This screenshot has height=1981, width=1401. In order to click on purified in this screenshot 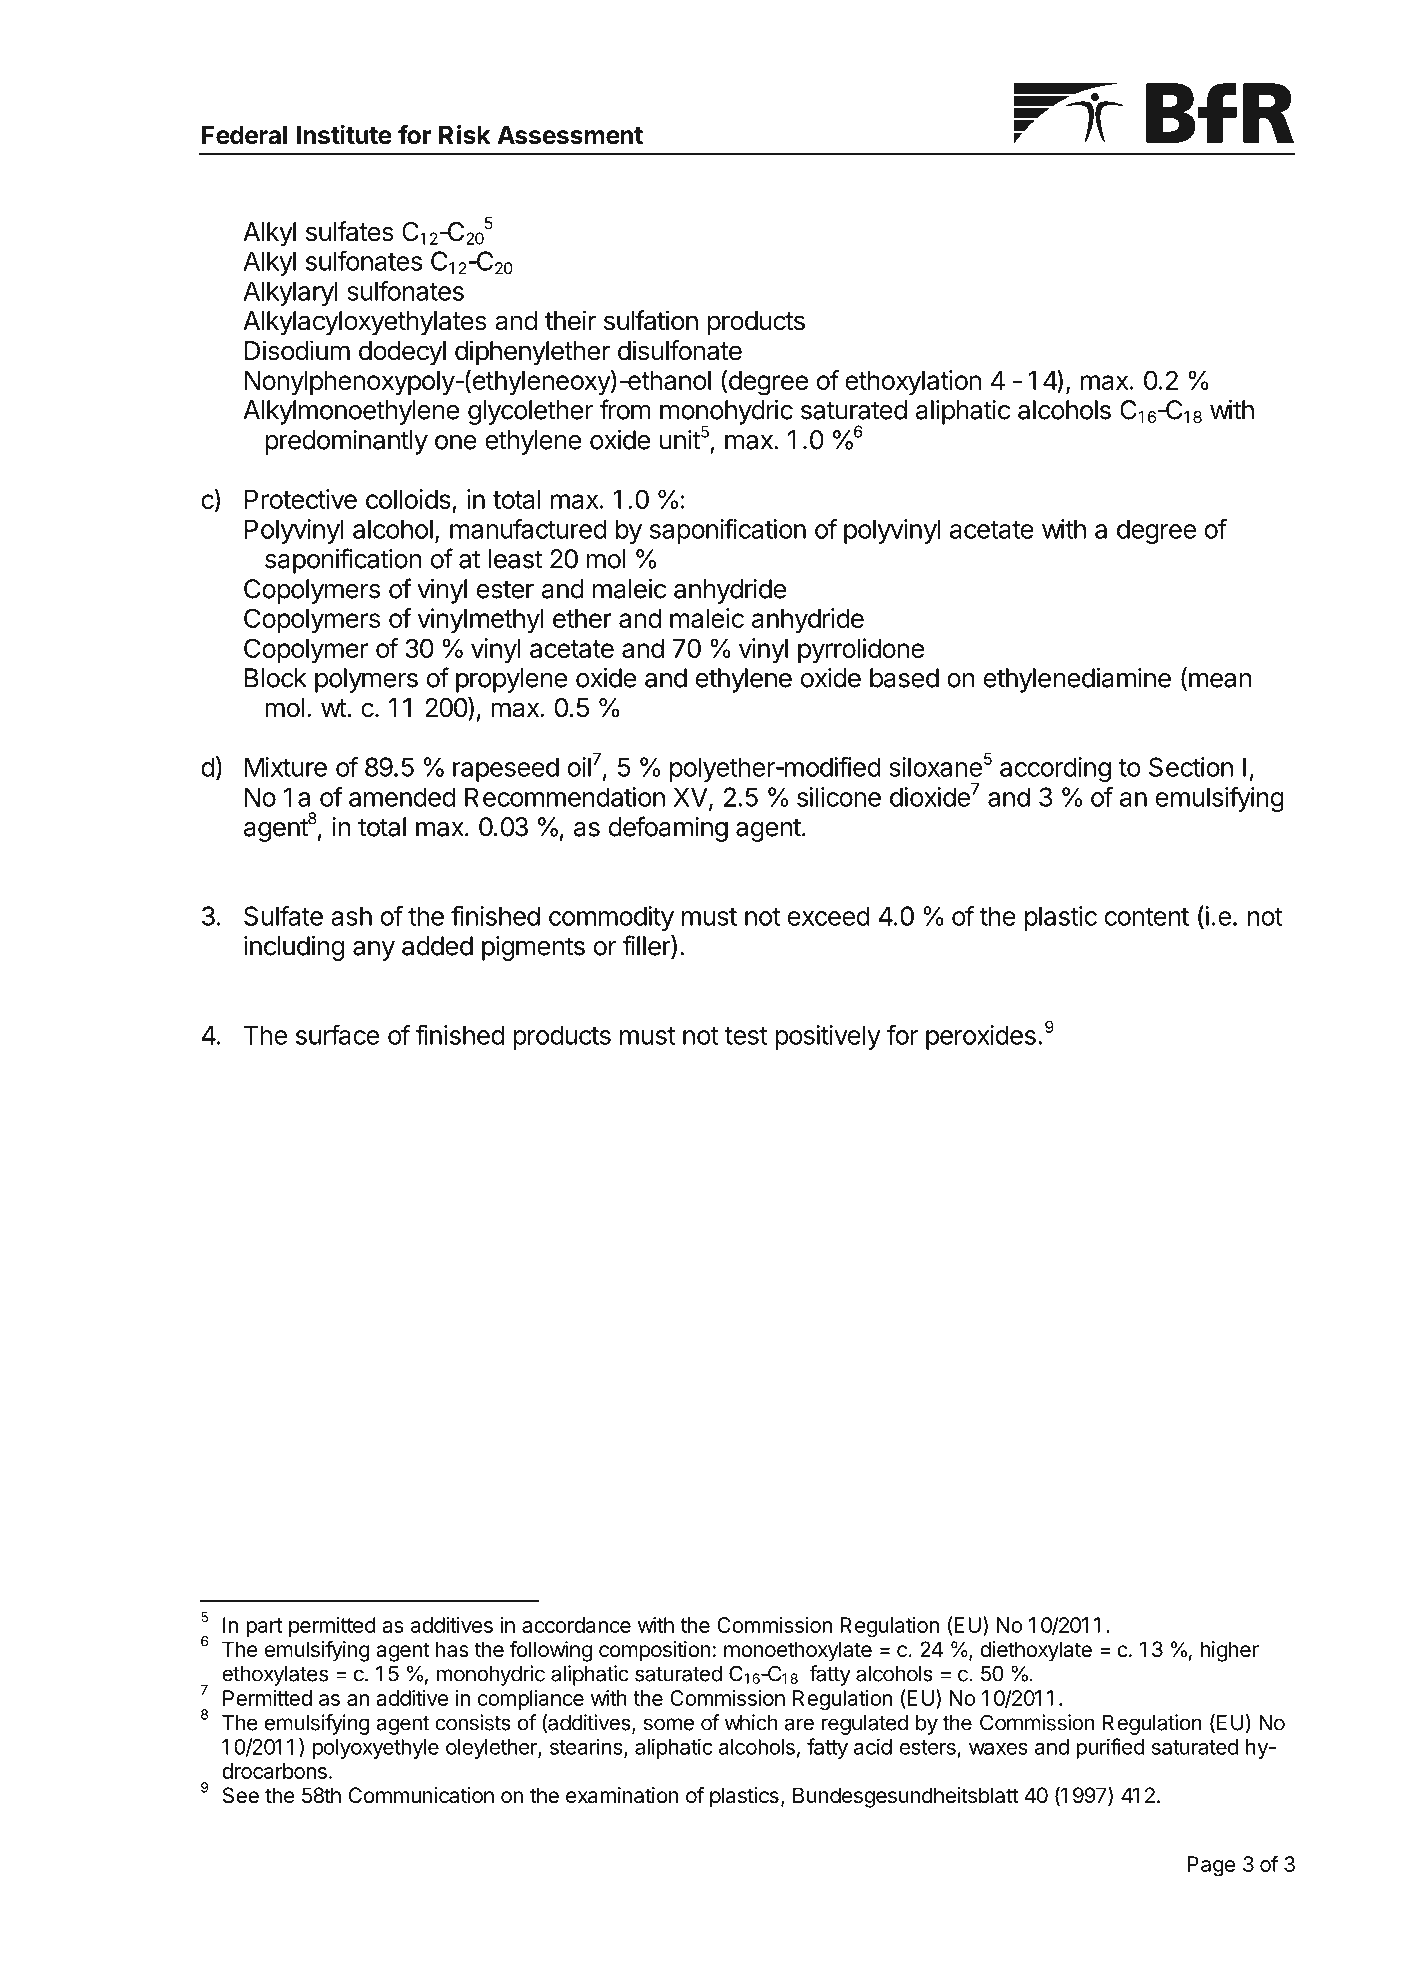, I will do `click(1110, 1748)`.
